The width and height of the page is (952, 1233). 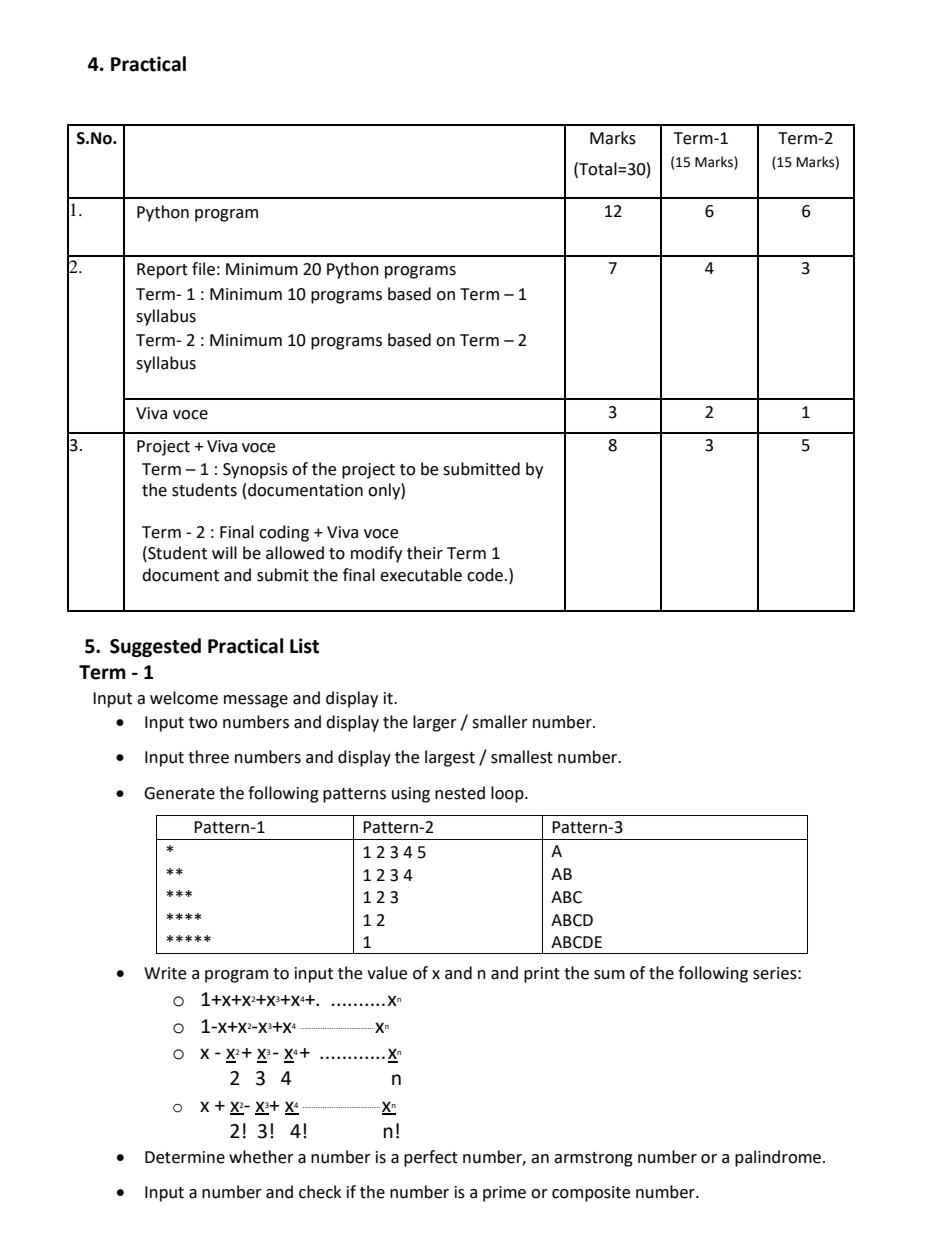 What do you see at coordinates (261, 1157) in the page?
I see `whether` at bounding box center [261, 1157].
